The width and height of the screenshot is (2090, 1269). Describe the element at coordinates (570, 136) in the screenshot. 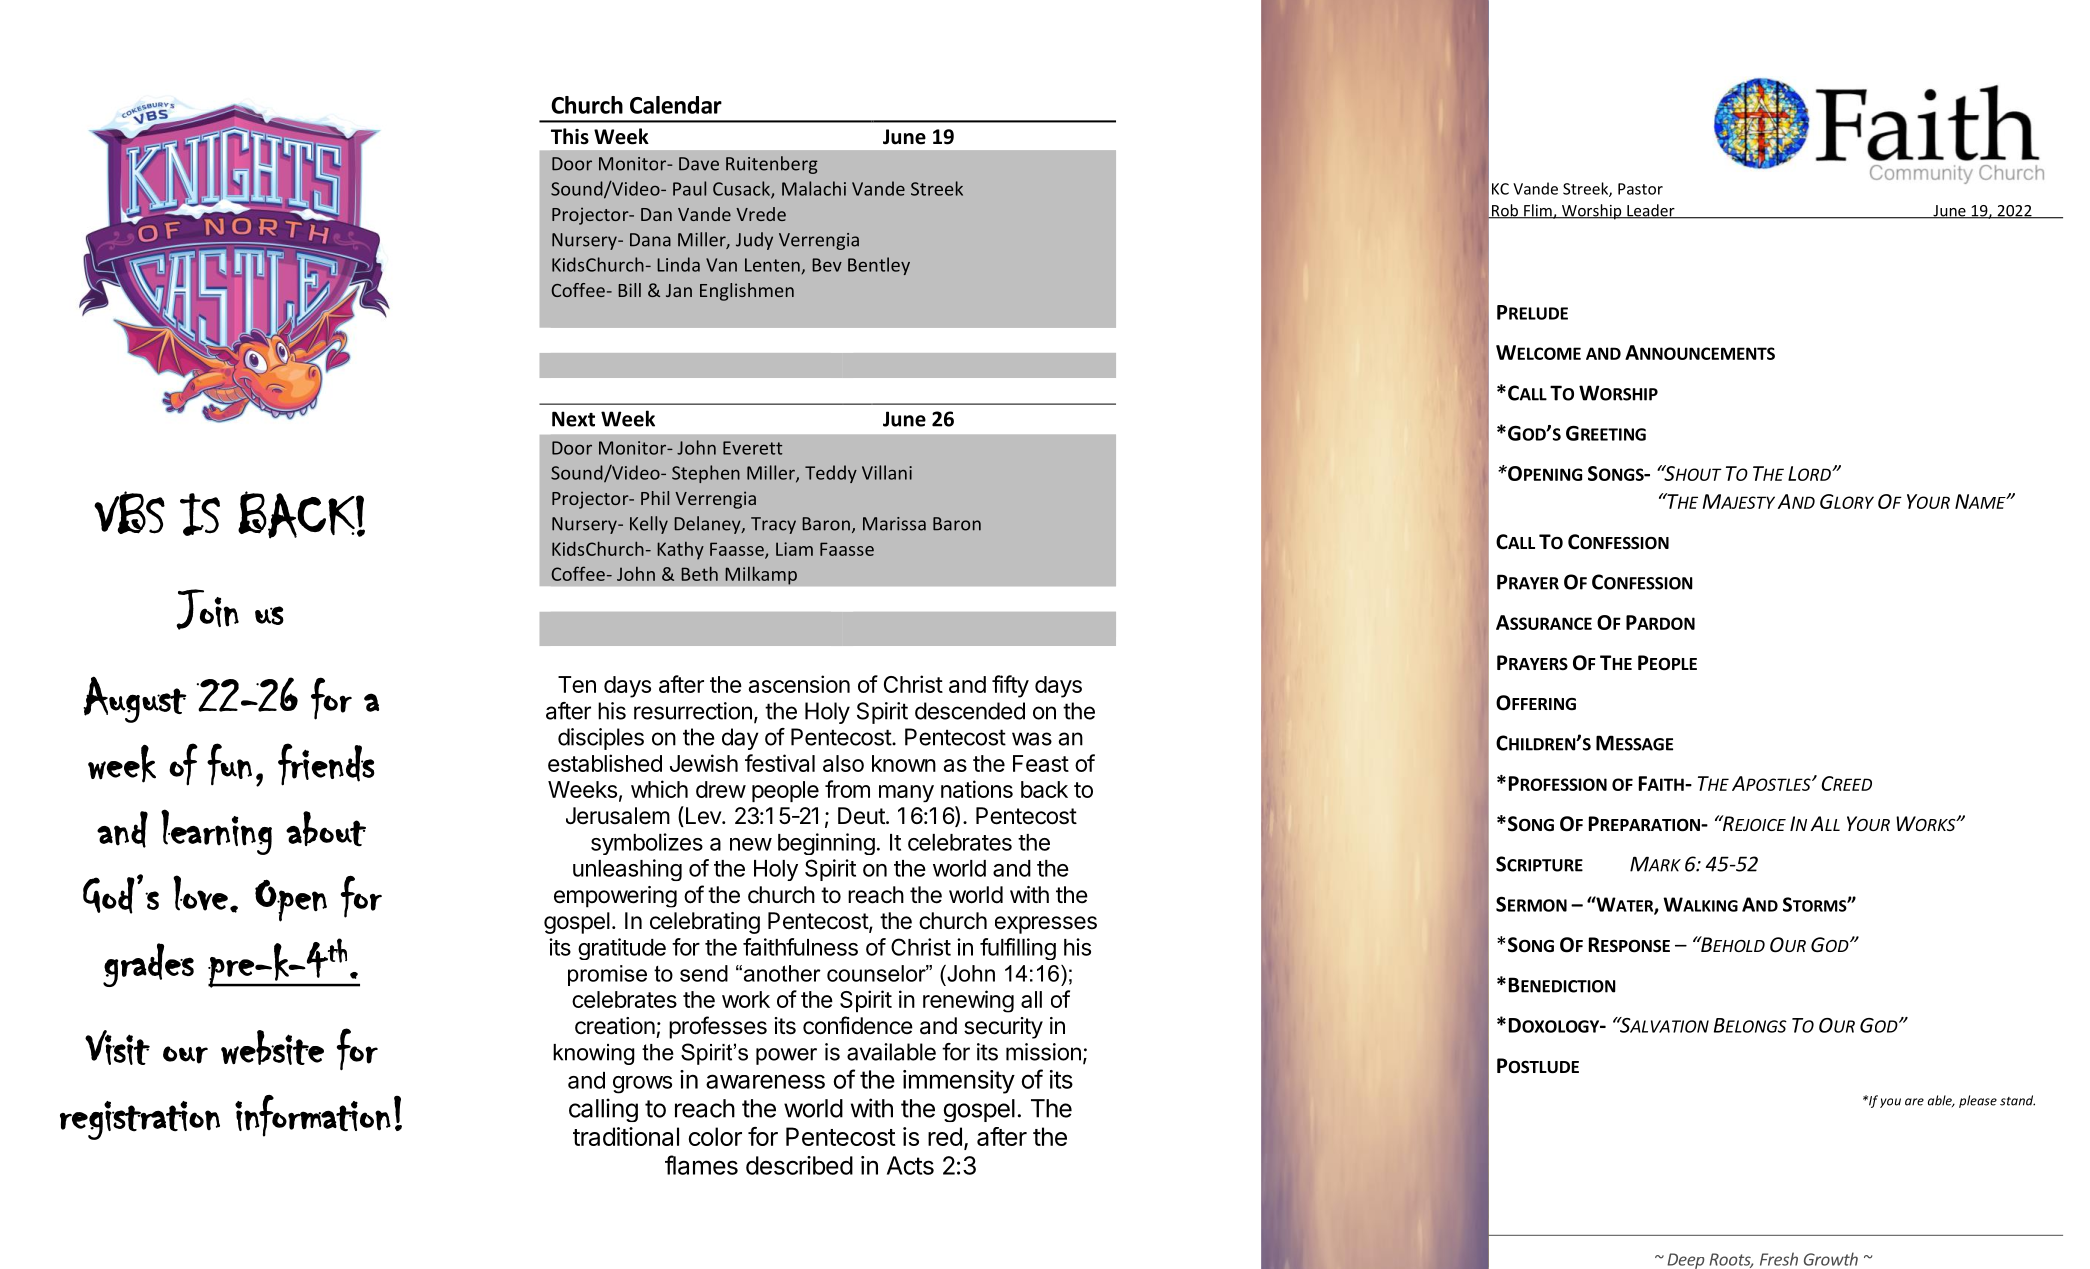

I see `This` at that location.
